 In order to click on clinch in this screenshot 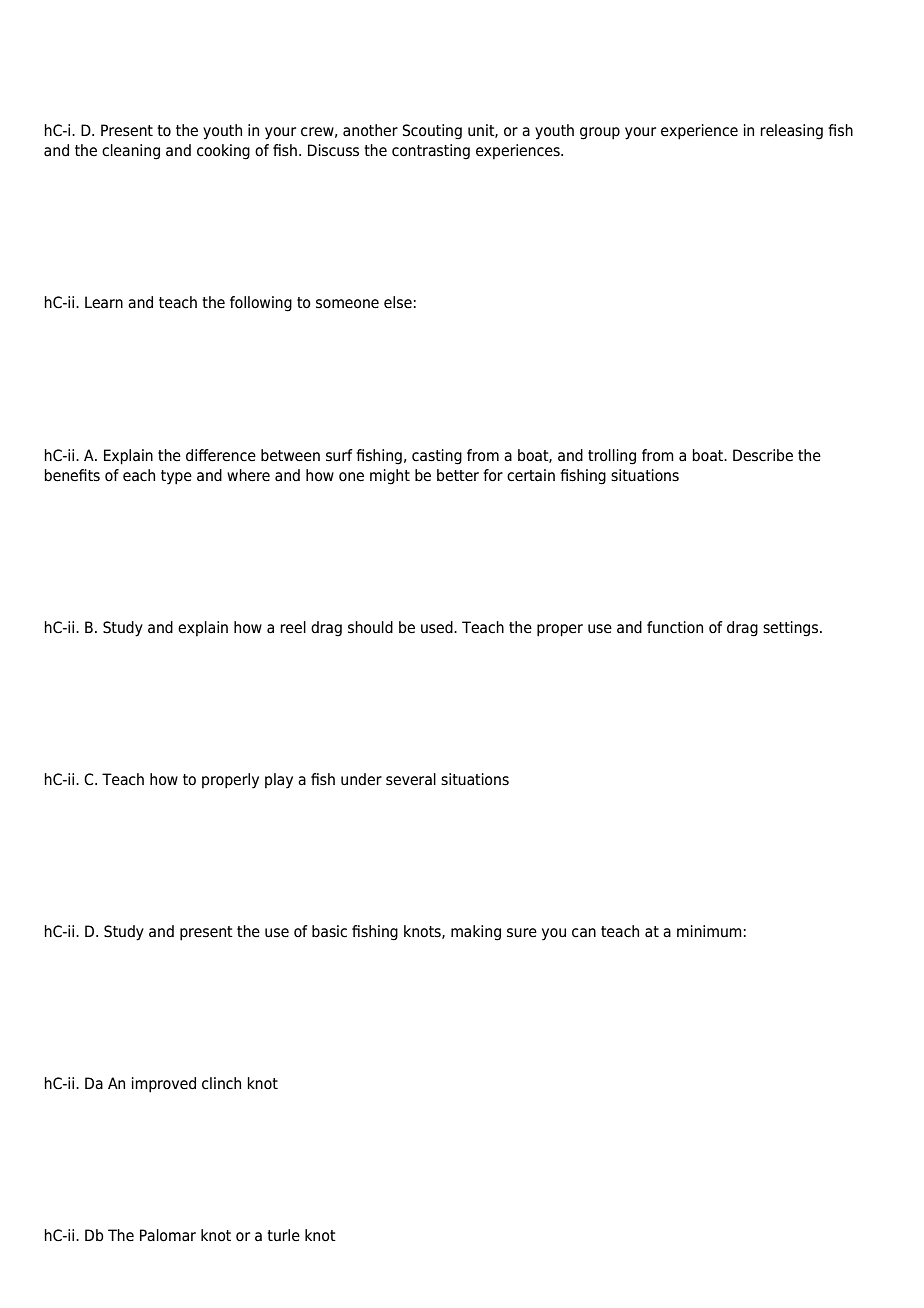, I will do `click(221, 1083)`.
